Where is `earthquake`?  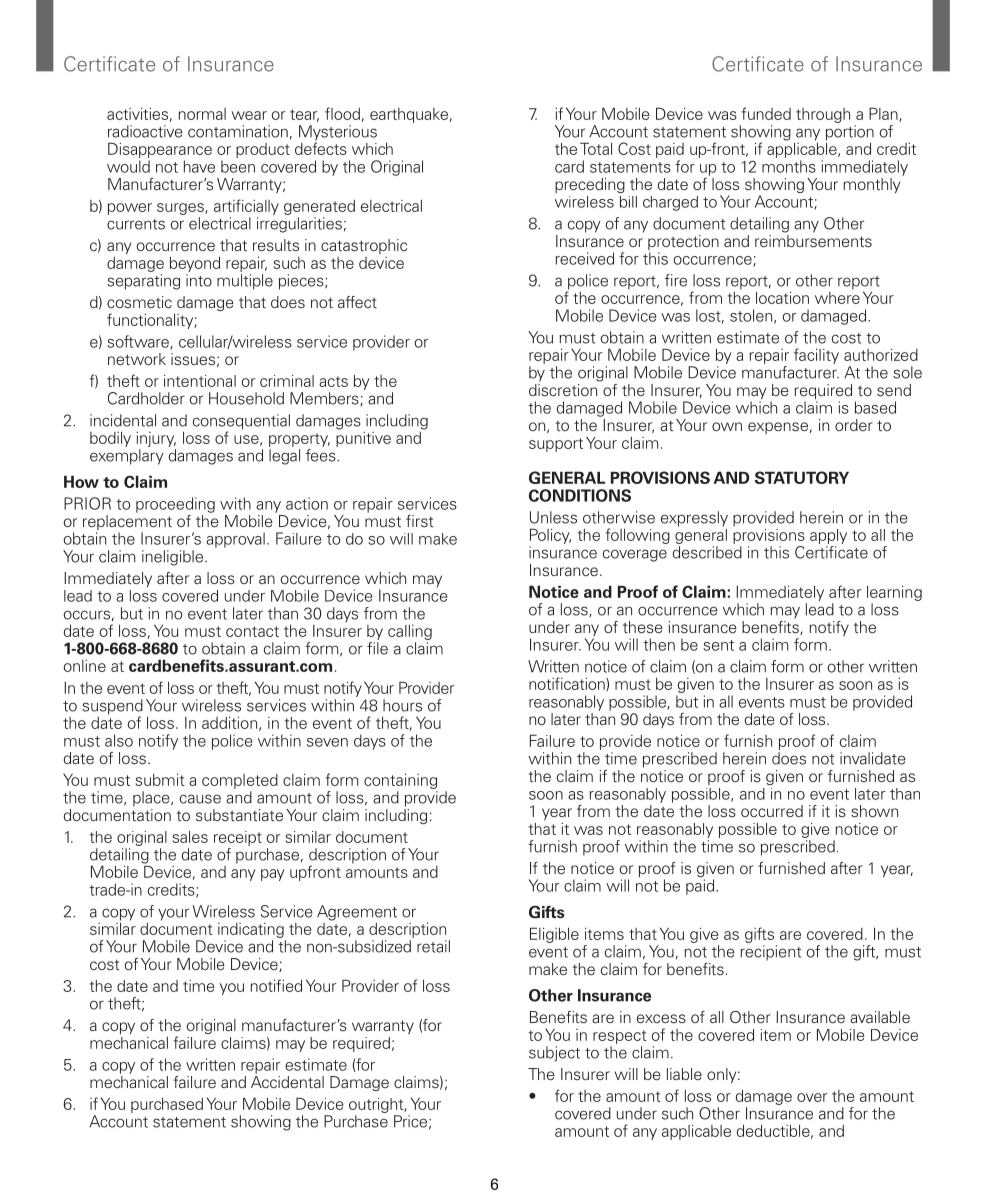 earthquake is located at coordinates (409, 115).
